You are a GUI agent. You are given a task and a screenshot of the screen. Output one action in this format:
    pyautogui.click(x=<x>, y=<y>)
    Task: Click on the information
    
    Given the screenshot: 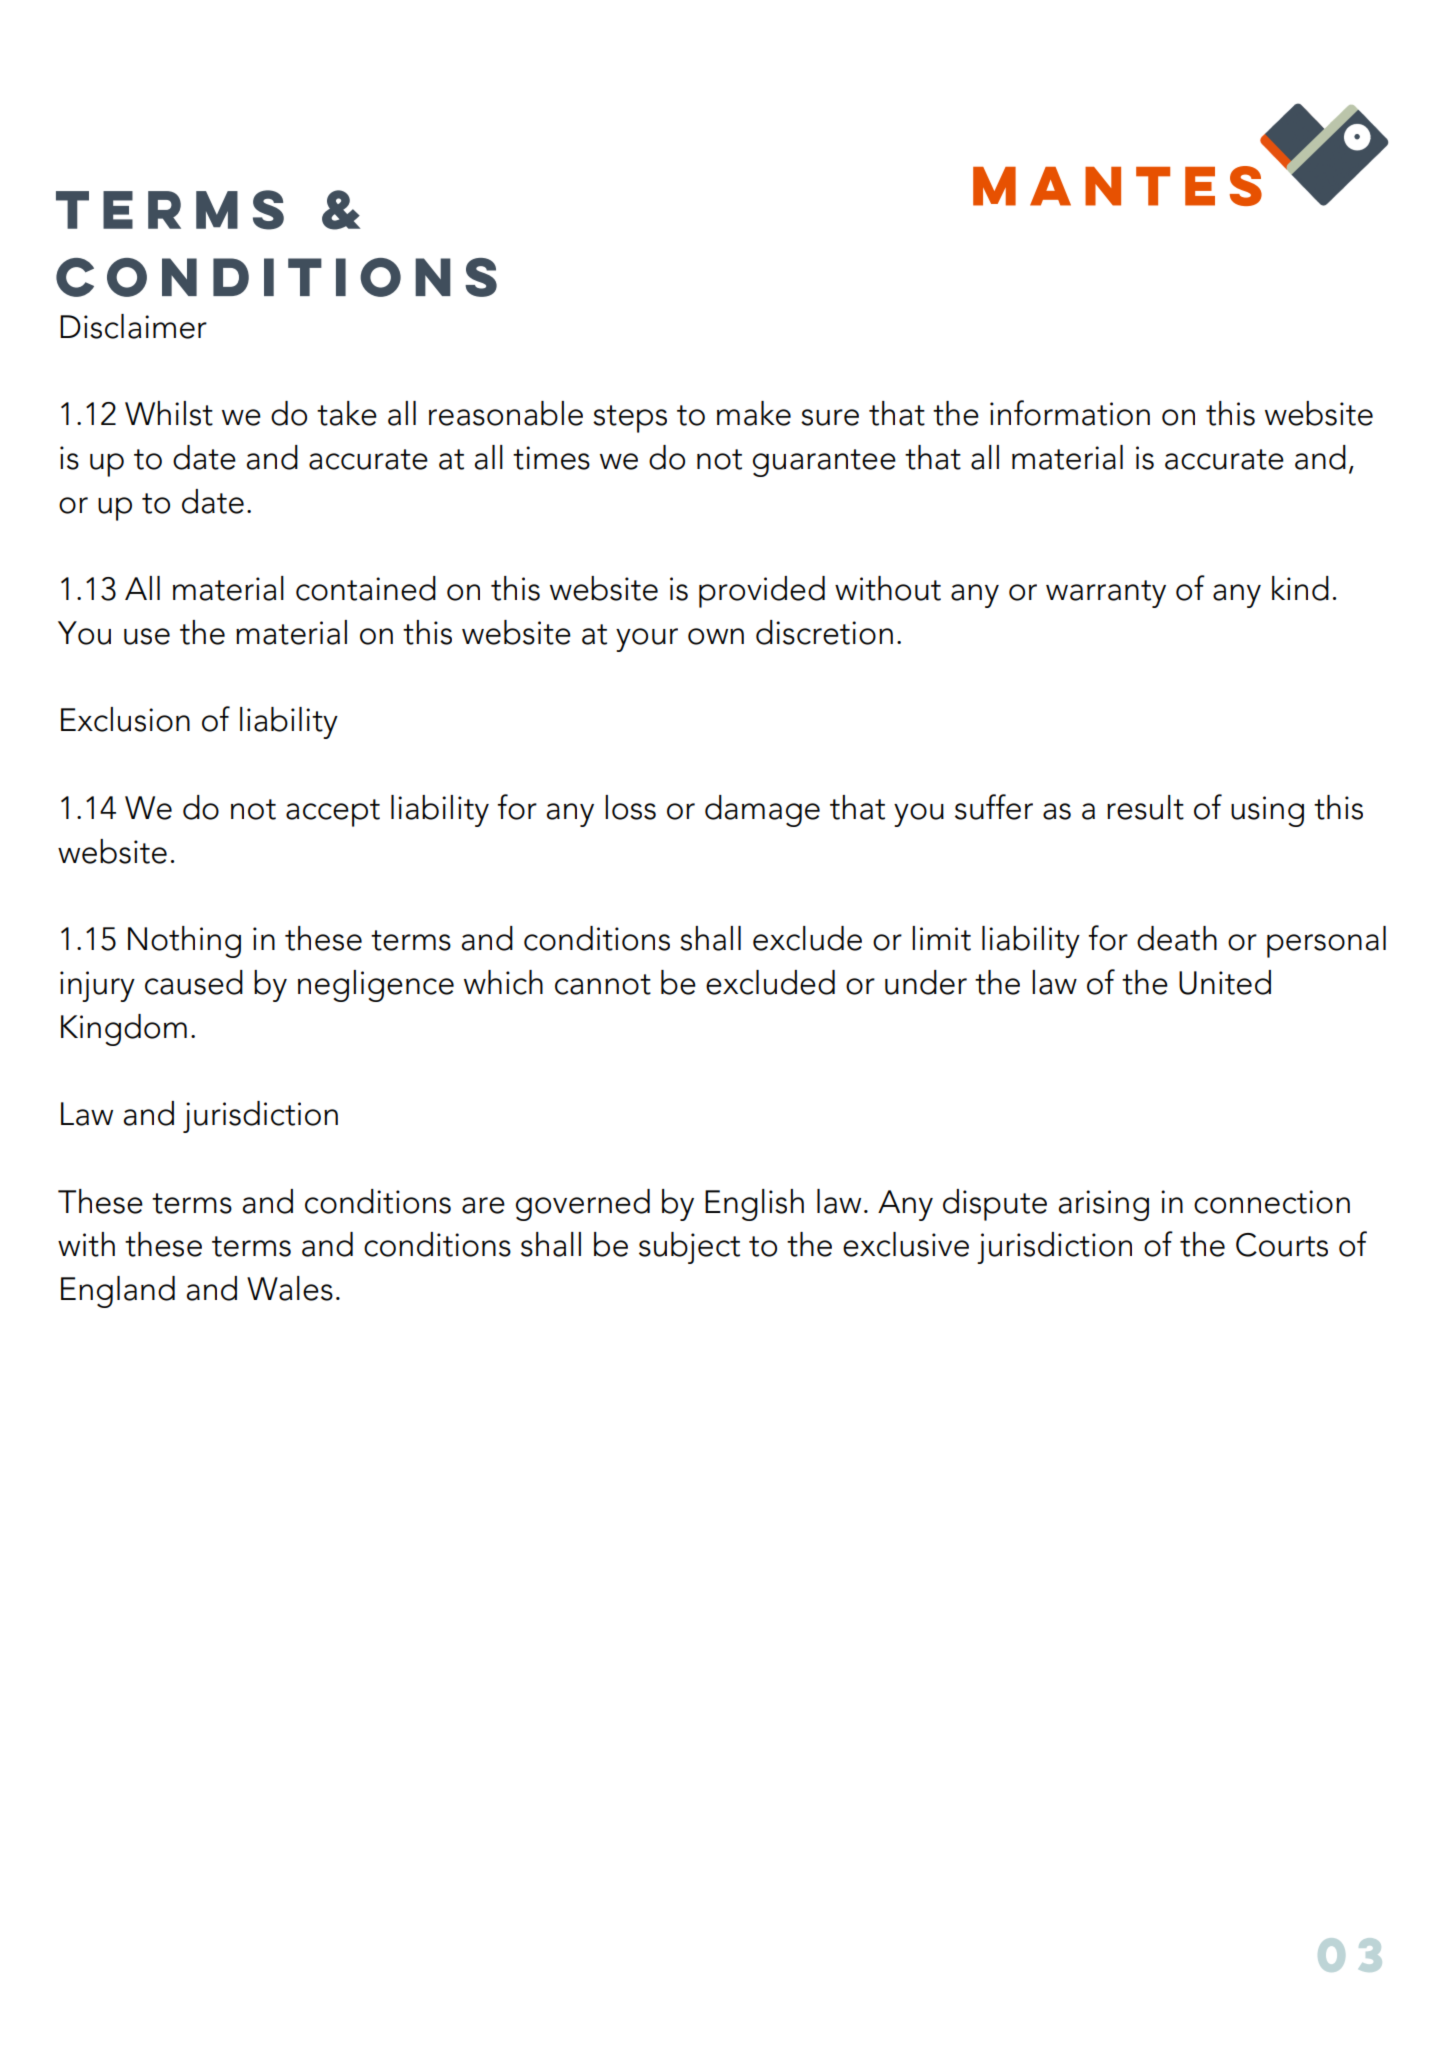 What is the action you would take?
    pyautogui.click(x=1070, y=413)
